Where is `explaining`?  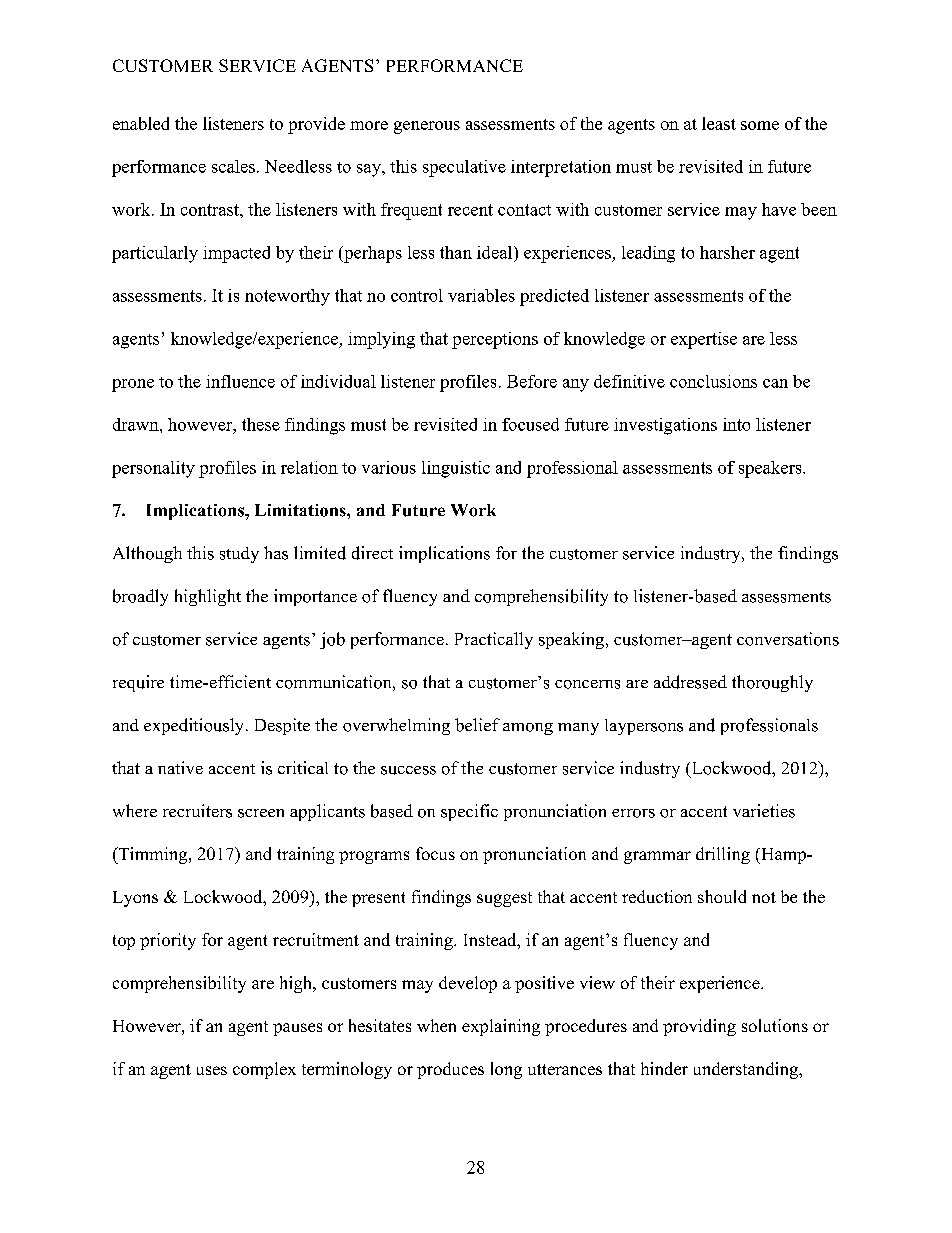
explaining is located at coordinates (501, 1027).
